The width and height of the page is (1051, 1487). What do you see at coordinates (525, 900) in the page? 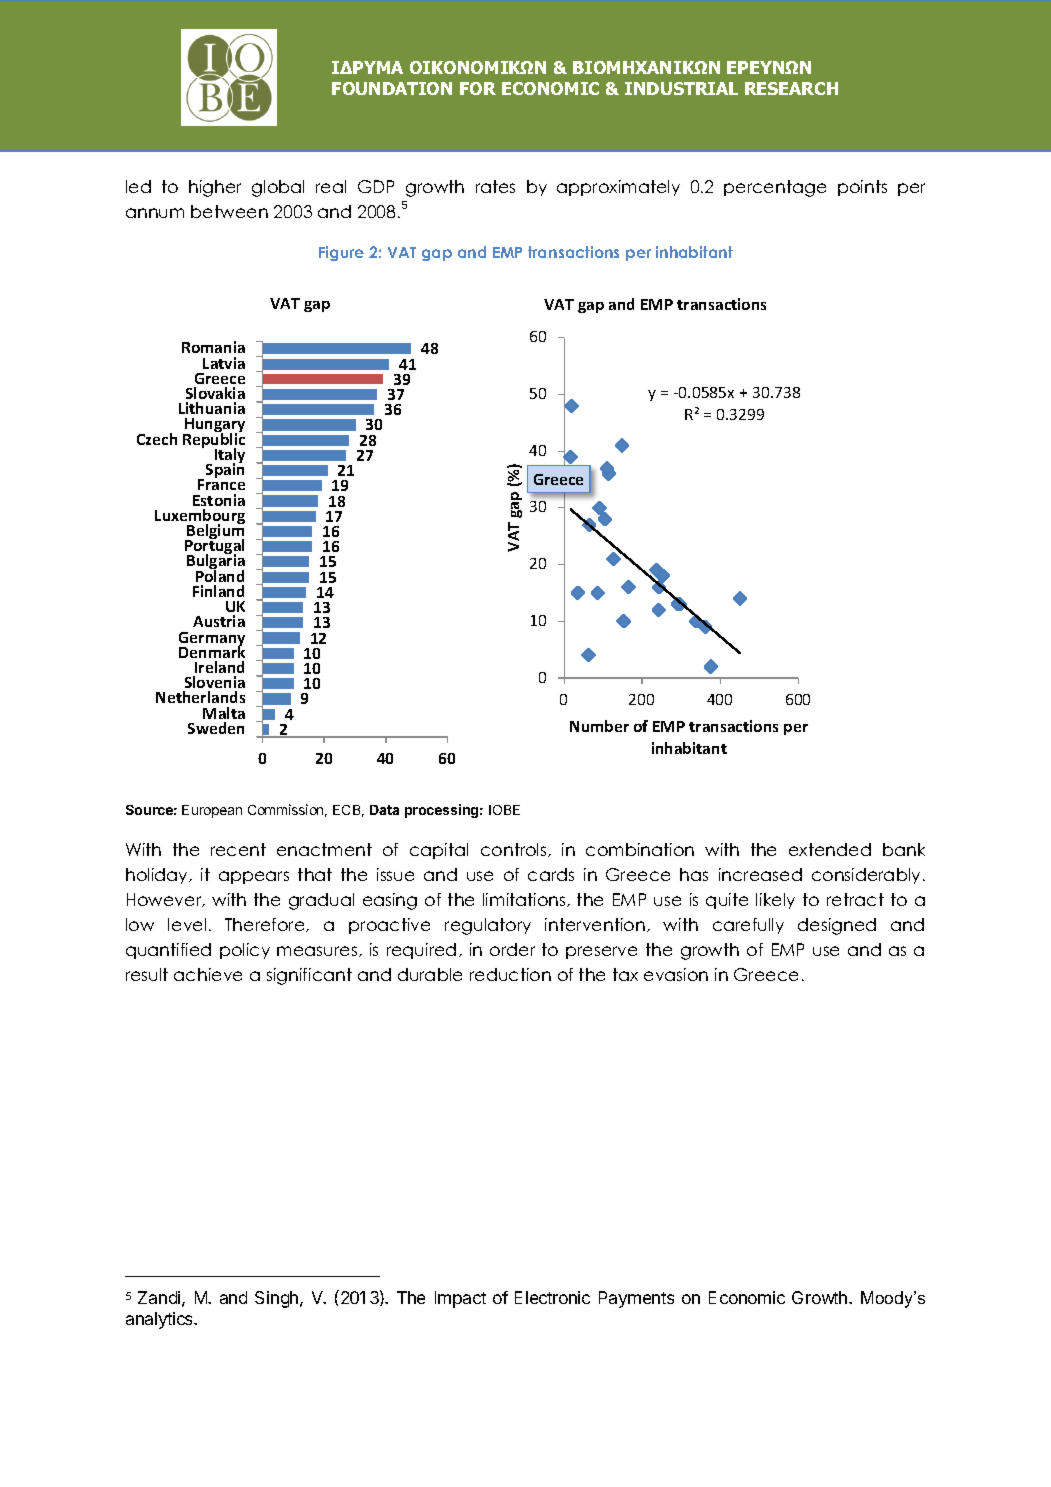
I see `limitations` at bounding box center [525, 900].
